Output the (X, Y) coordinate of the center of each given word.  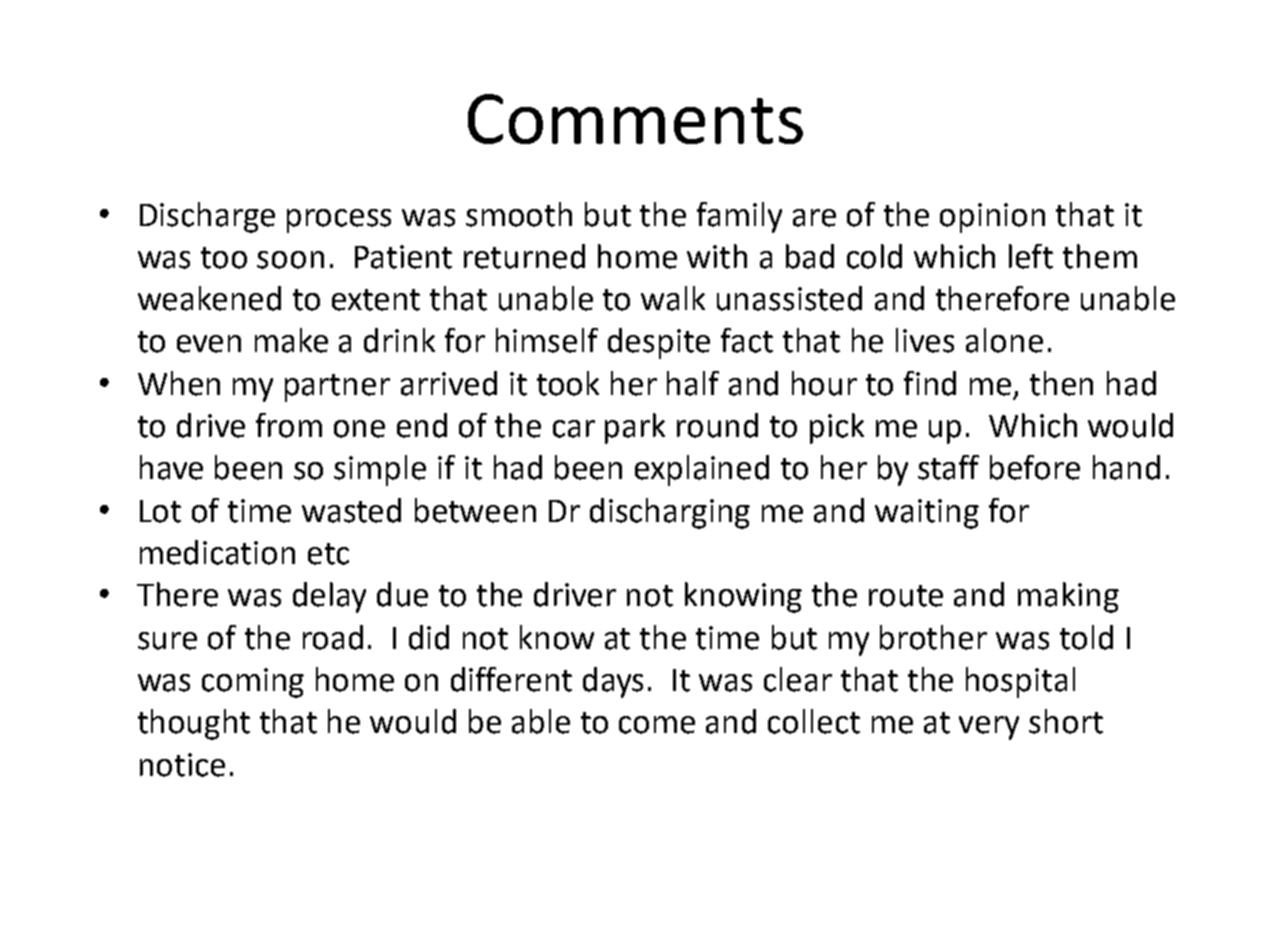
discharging (670, 513)
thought (194, 724)
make (291, 340)
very (989, 728)
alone (1004, 340)
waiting (927, 514)
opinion (992, 218)
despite (659, 343)
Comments (635, 119)
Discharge (207, 217)
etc (328, 554)
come (657, 725)
